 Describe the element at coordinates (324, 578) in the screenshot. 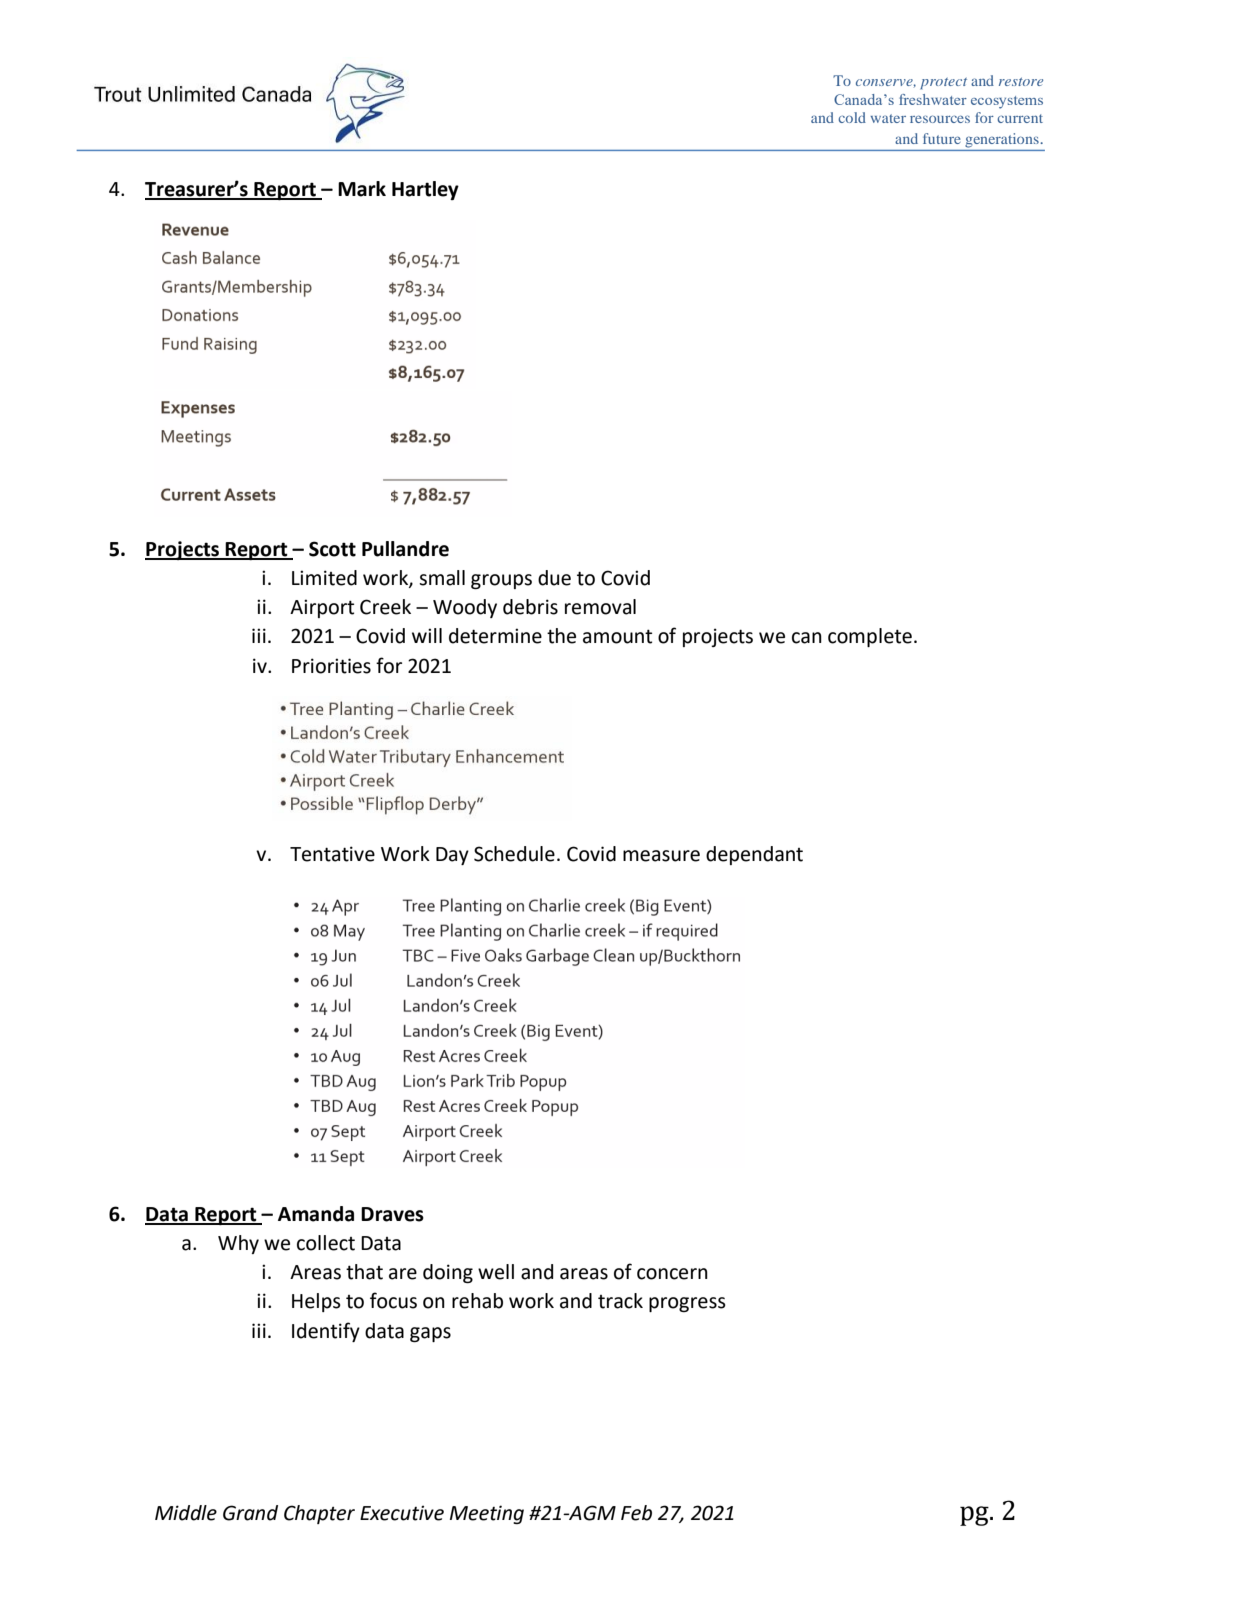

I see `Limited` at that location.
